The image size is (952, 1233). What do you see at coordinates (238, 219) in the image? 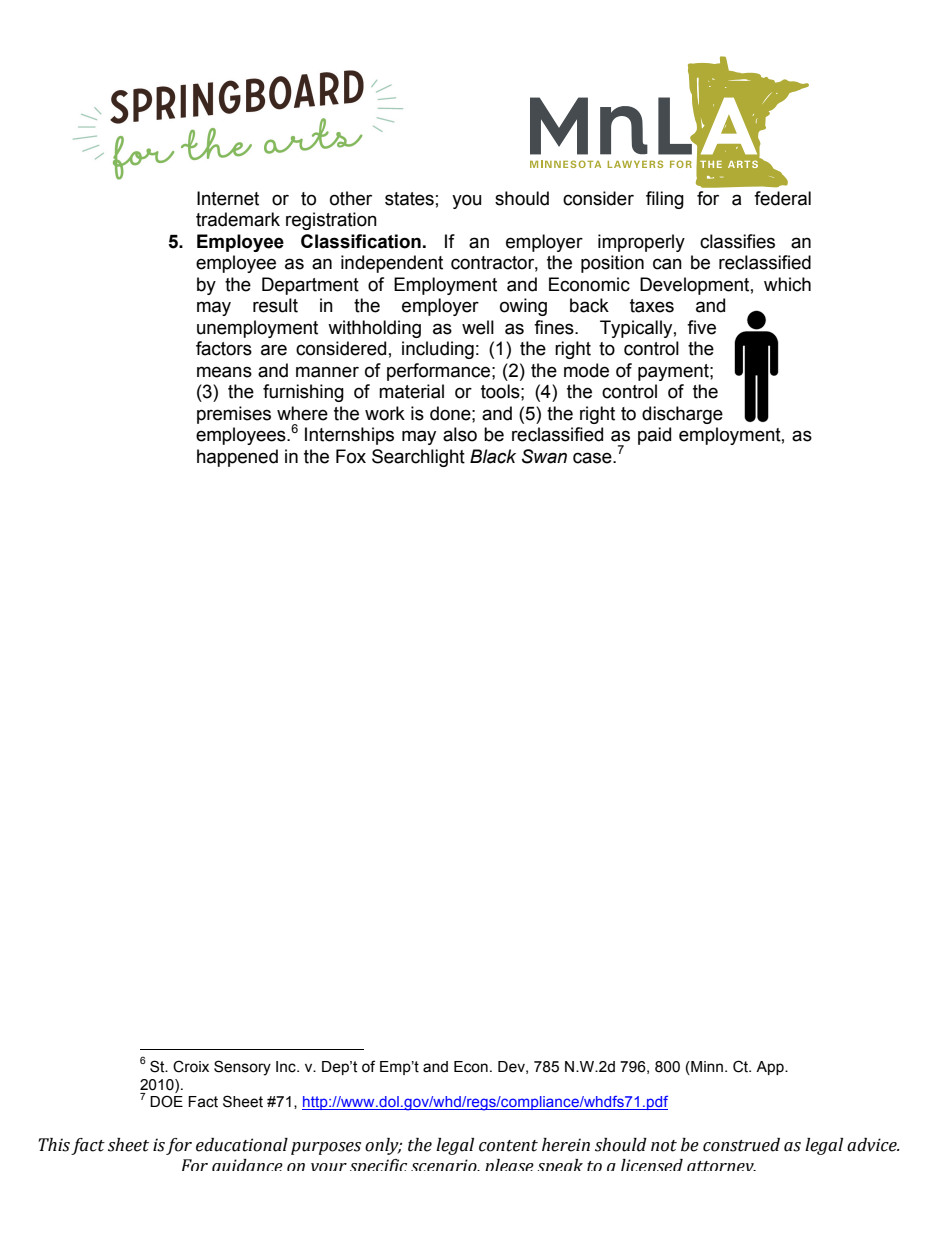
I see `trademark` at bounding box center [238, 219].
